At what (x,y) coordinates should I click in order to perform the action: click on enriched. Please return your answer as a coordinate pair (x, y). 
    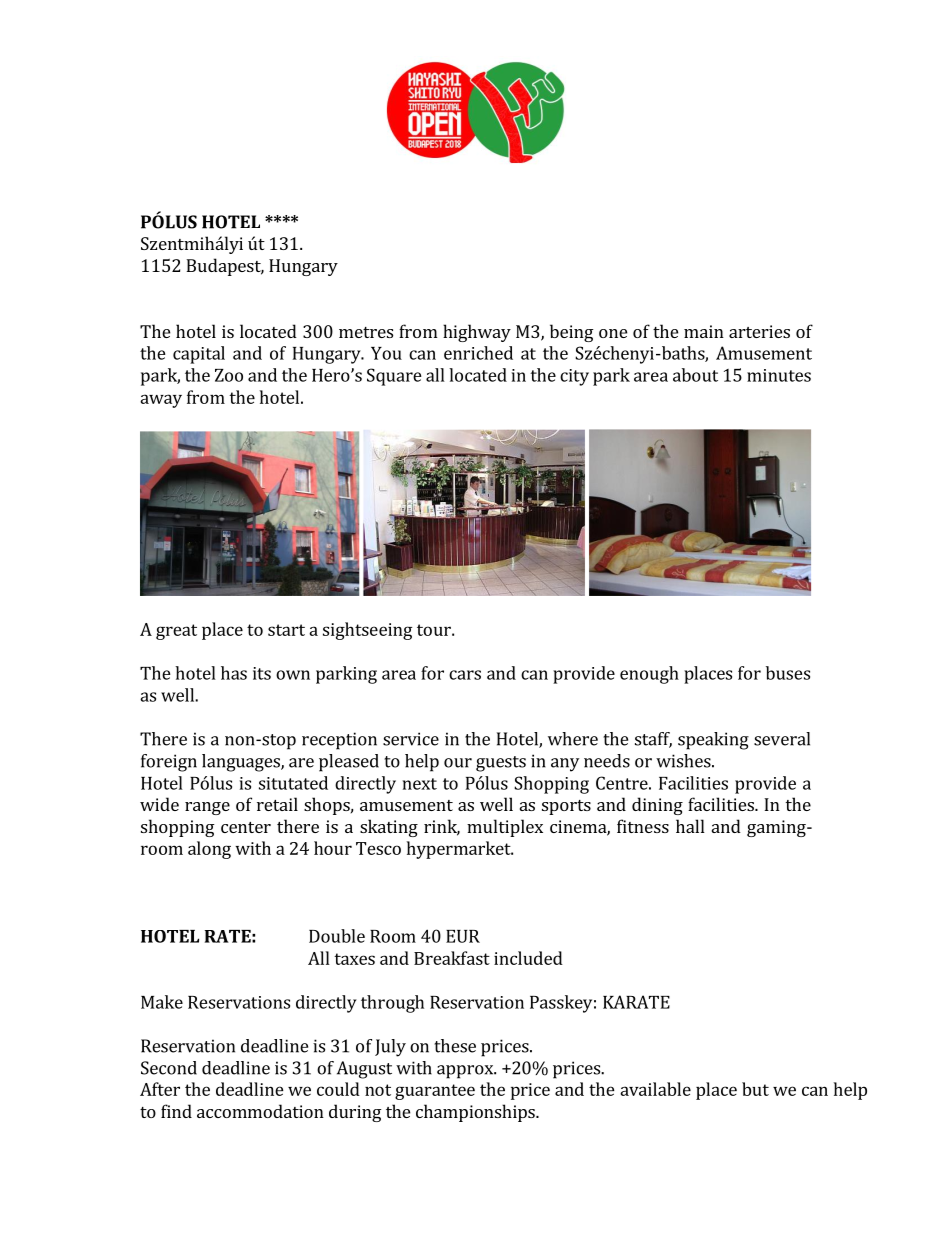
    Looking at the image, I should click on (478, 353).
